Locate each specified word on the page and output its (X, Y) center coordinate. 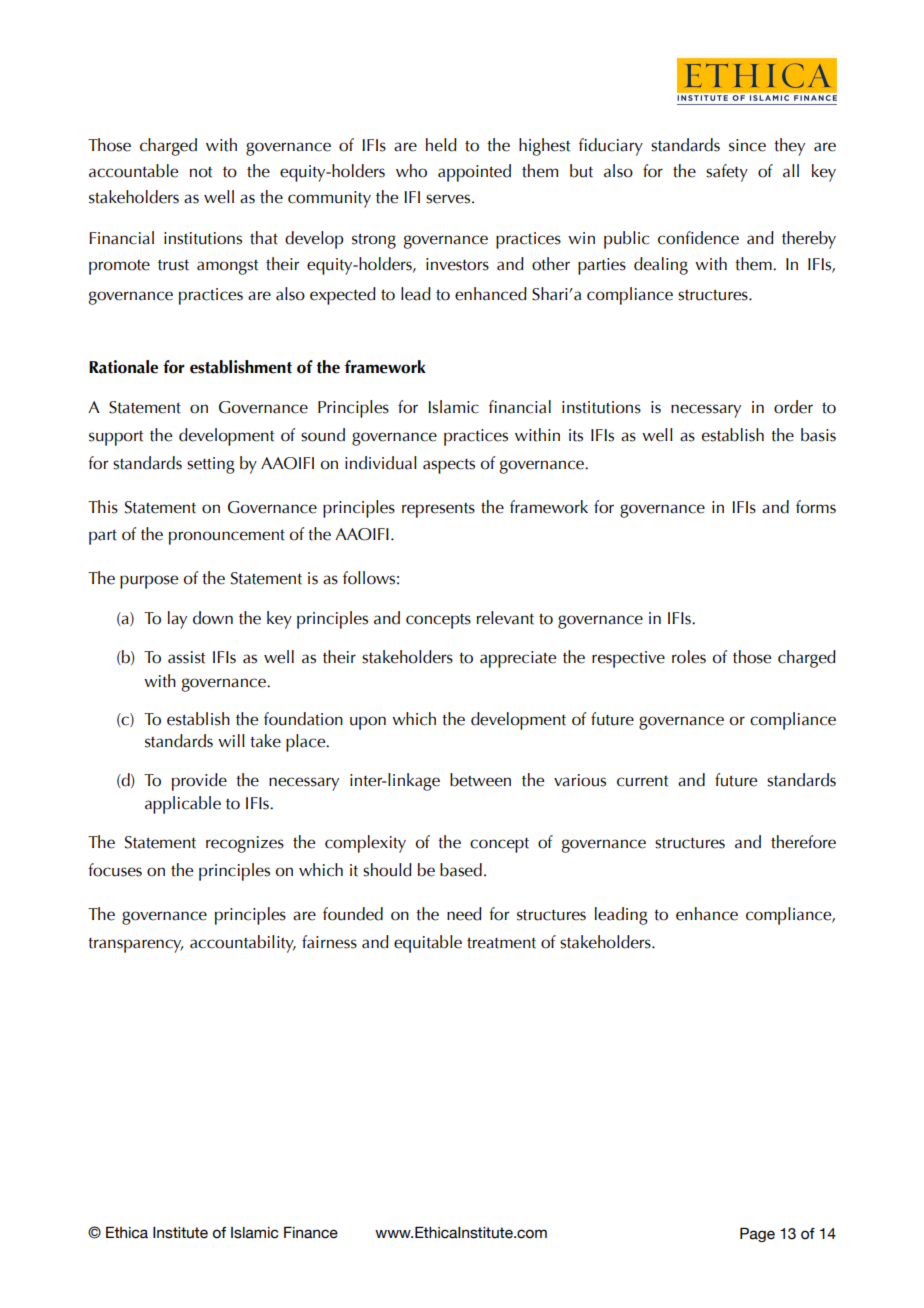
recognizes (245, 844)
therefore (803, 842)
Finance (311, 1232)
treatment (501, 943)
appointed (474, 173)
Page (757, 1234)
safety (727, 173)
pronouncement (227, 537)
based (461, 870)
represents (438, 510)
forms (816, 507)
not (201, 172)
